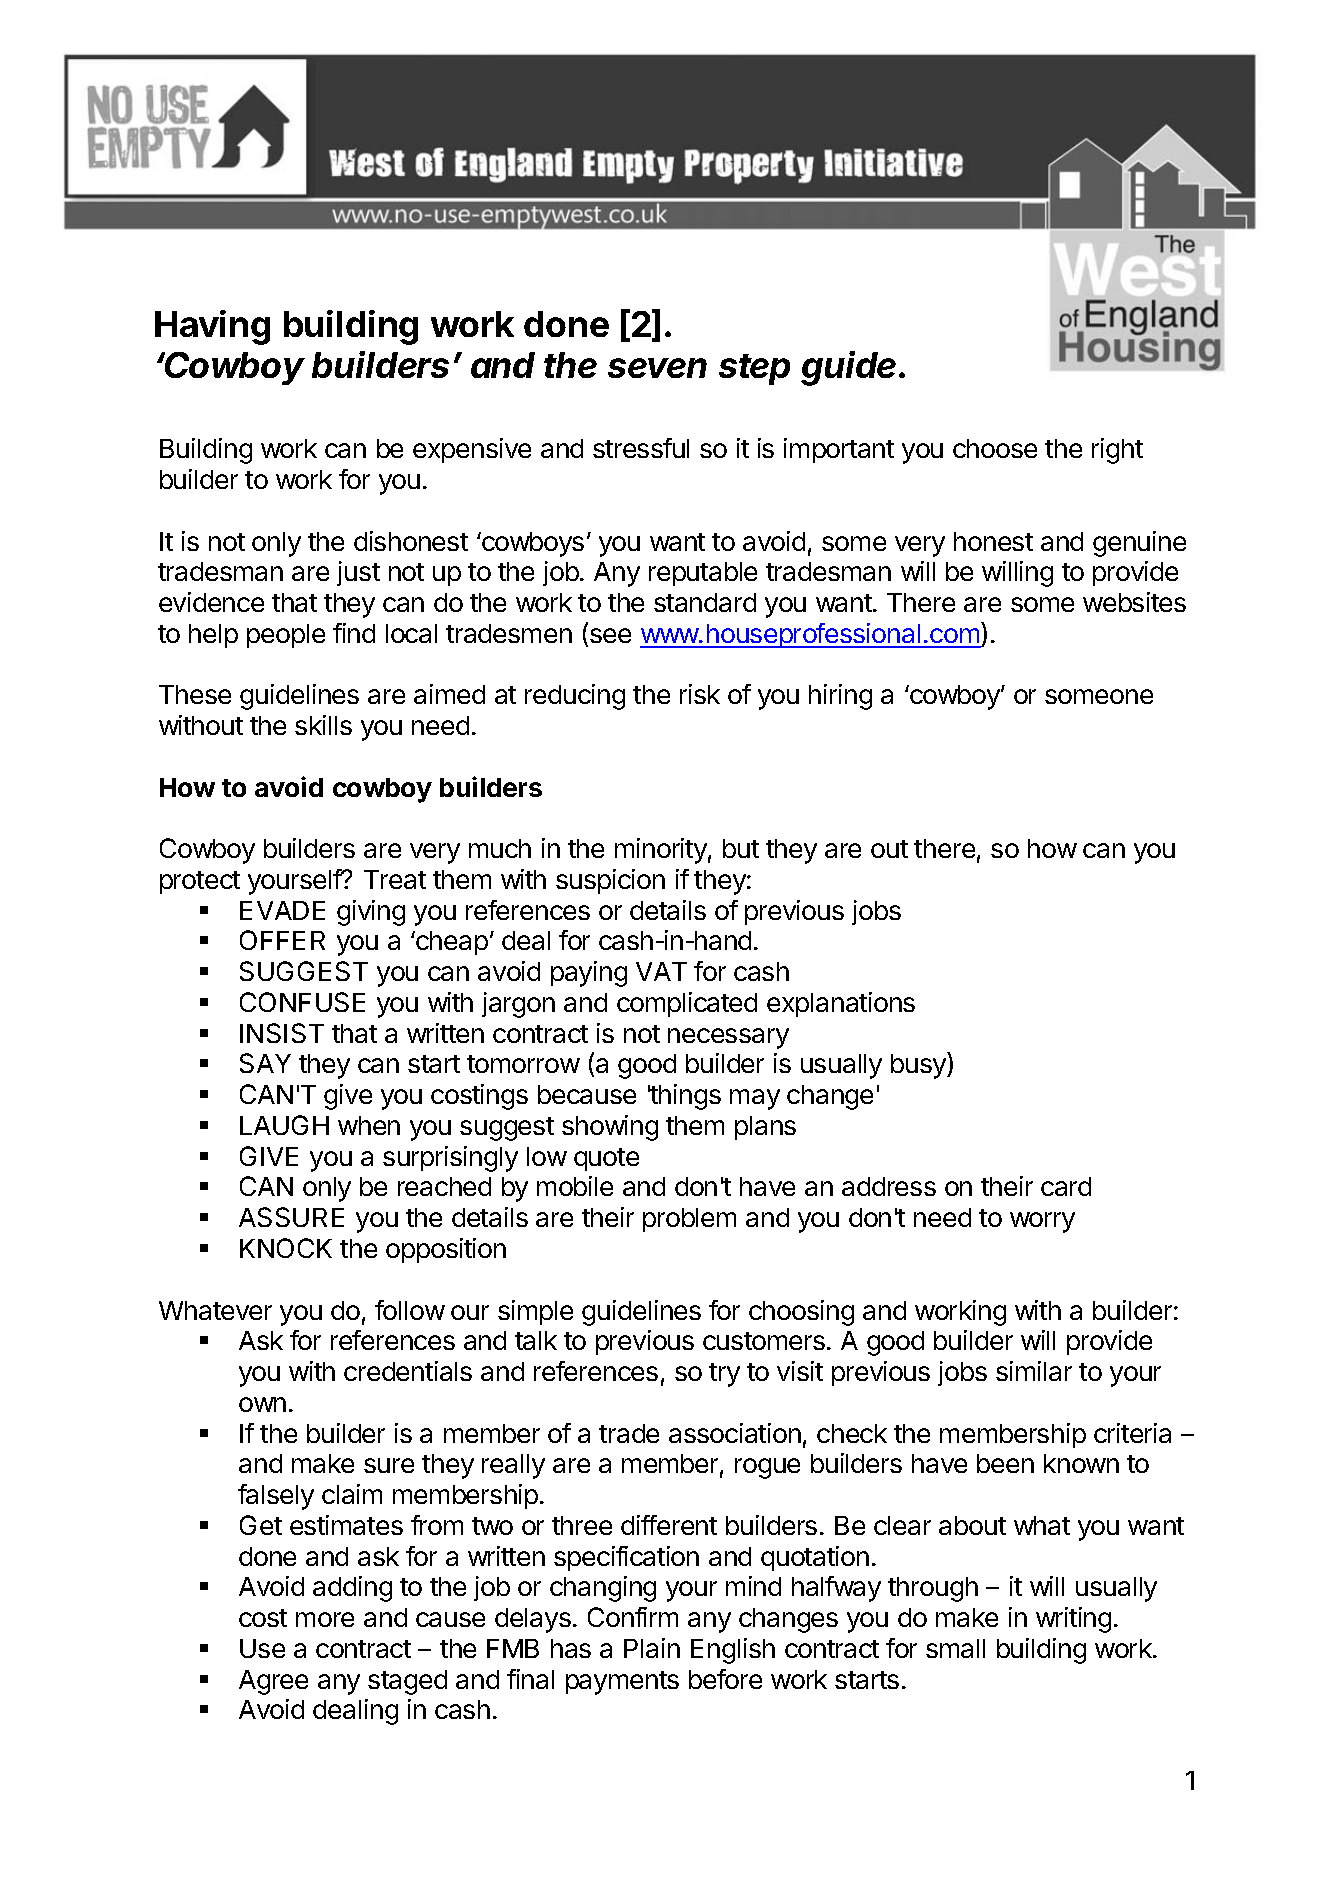 Image resolution: width=1327 pixels, height=1877 pixels. Describe the element at coordinates (325, 1619) in the image. I see `more` at that location.
